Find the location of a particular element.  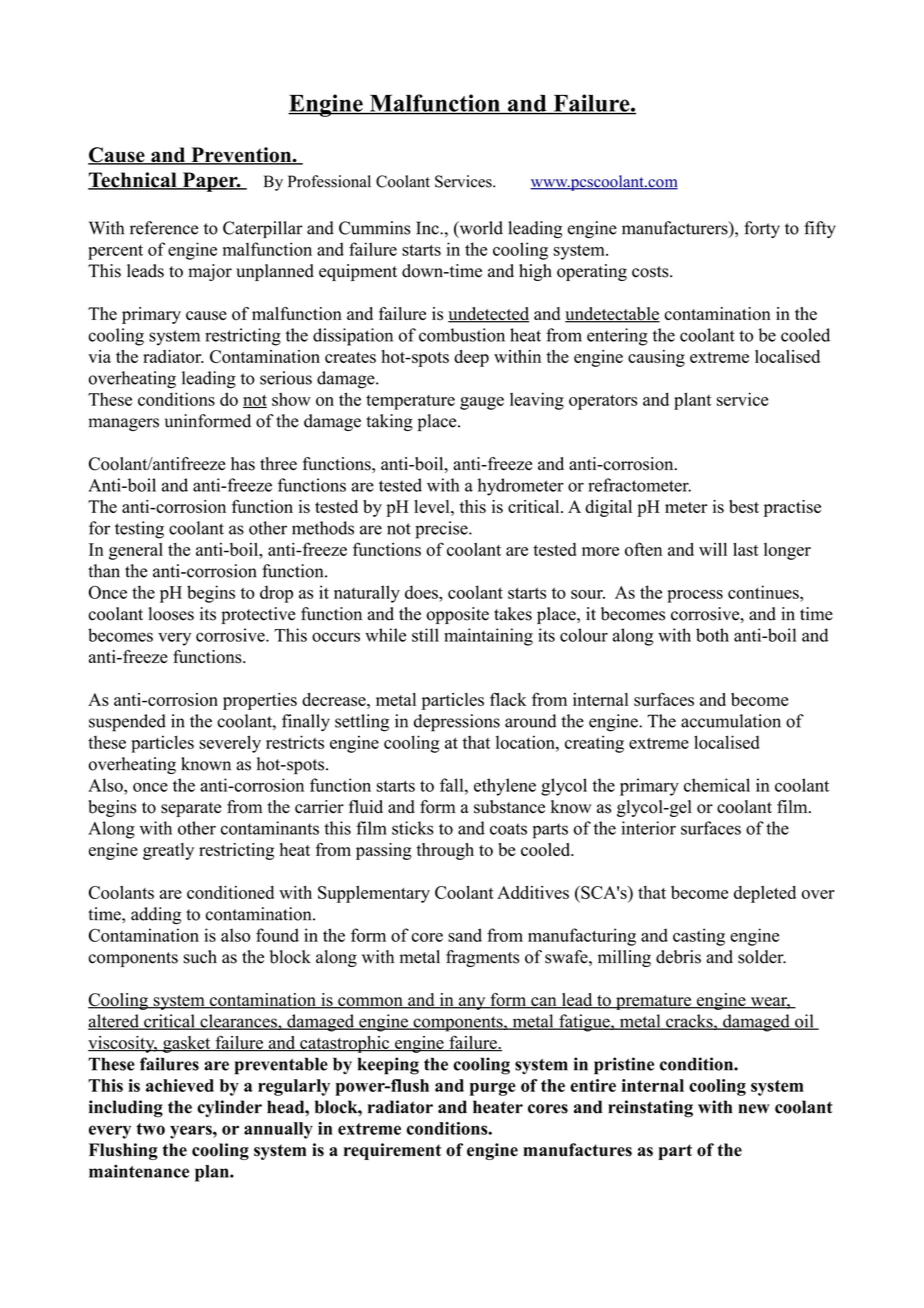

flack is located at coordinates (508, 699).
